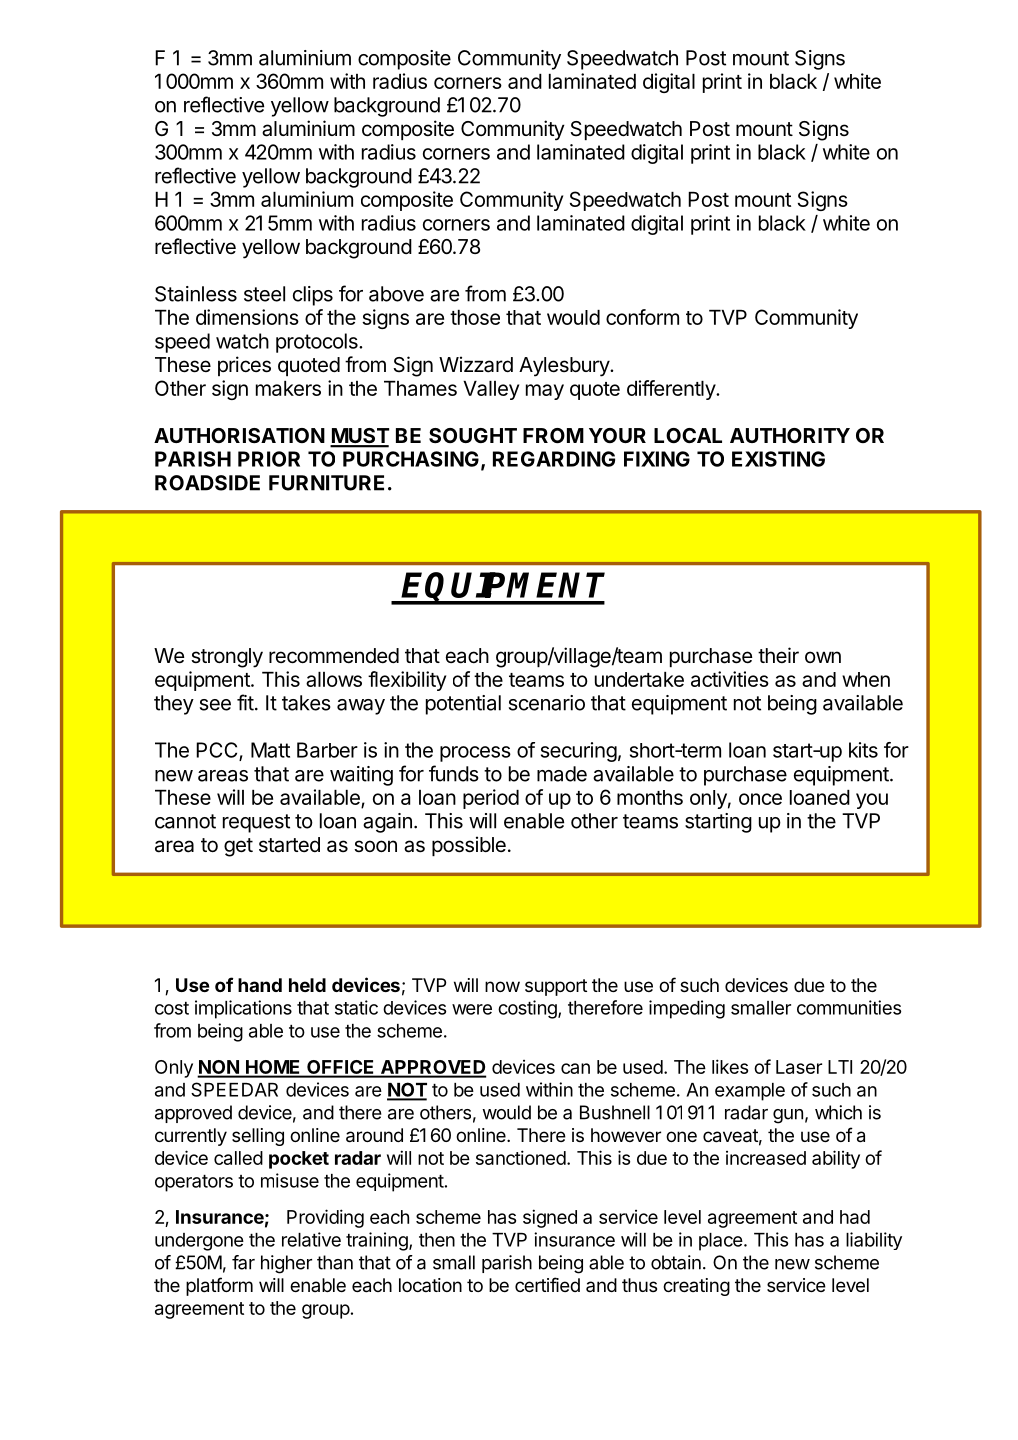  I want to click on certified, so click(547, 1284).
